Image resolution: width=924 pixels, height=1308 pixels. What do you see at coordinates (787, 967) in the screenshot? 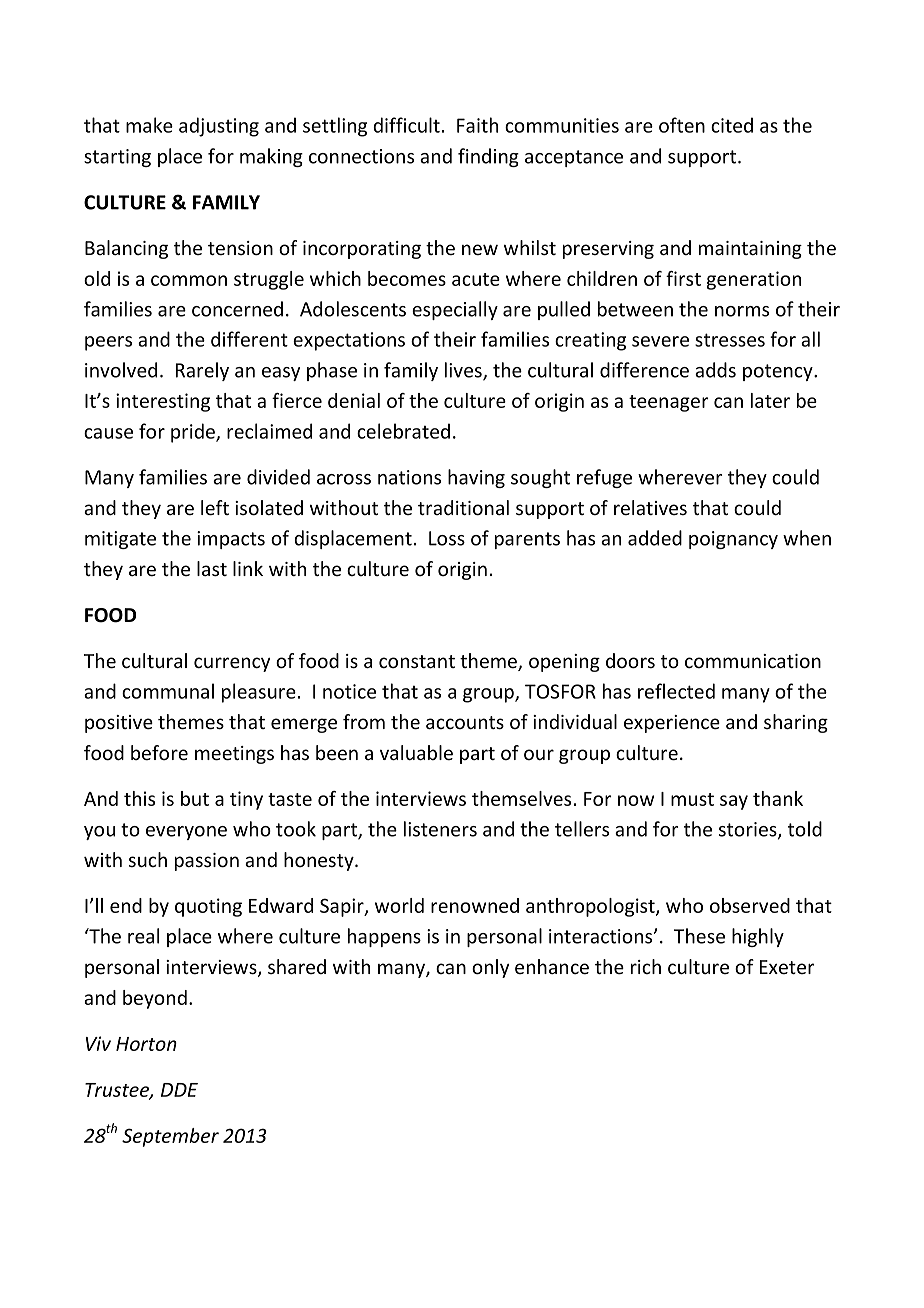
I see `Exeter` at bounding box center [787, 967].
